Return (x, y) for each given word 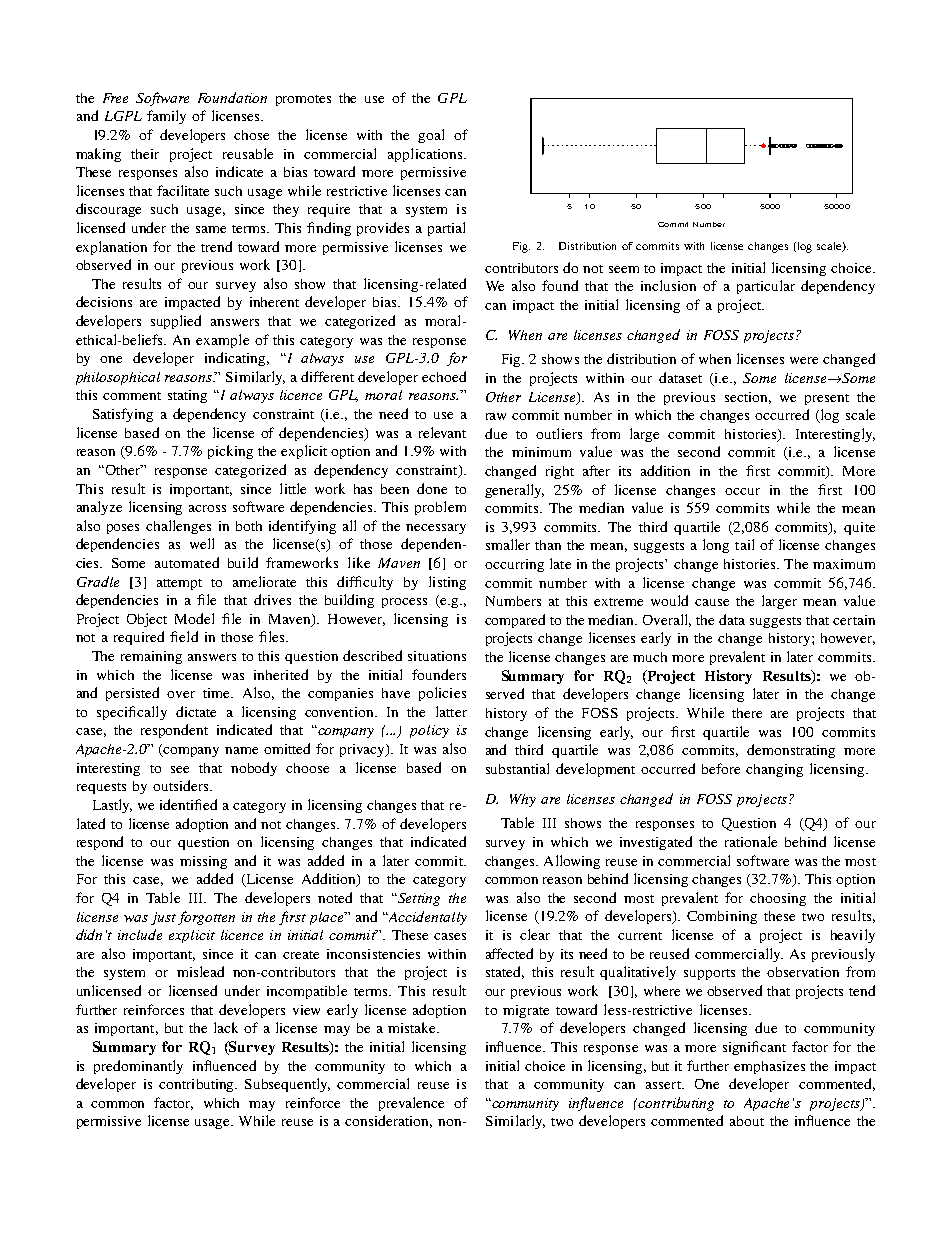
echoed (444, 376)
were (804, 360)
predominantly (138, 1067)
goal (431, 136)
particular (766, 287)
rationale (751, 841)
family (166, 117)
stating (187, 396)
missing (203, 862)
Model (194, 618)
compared (515, 621)
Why (523, 800)
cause (712, 602)
